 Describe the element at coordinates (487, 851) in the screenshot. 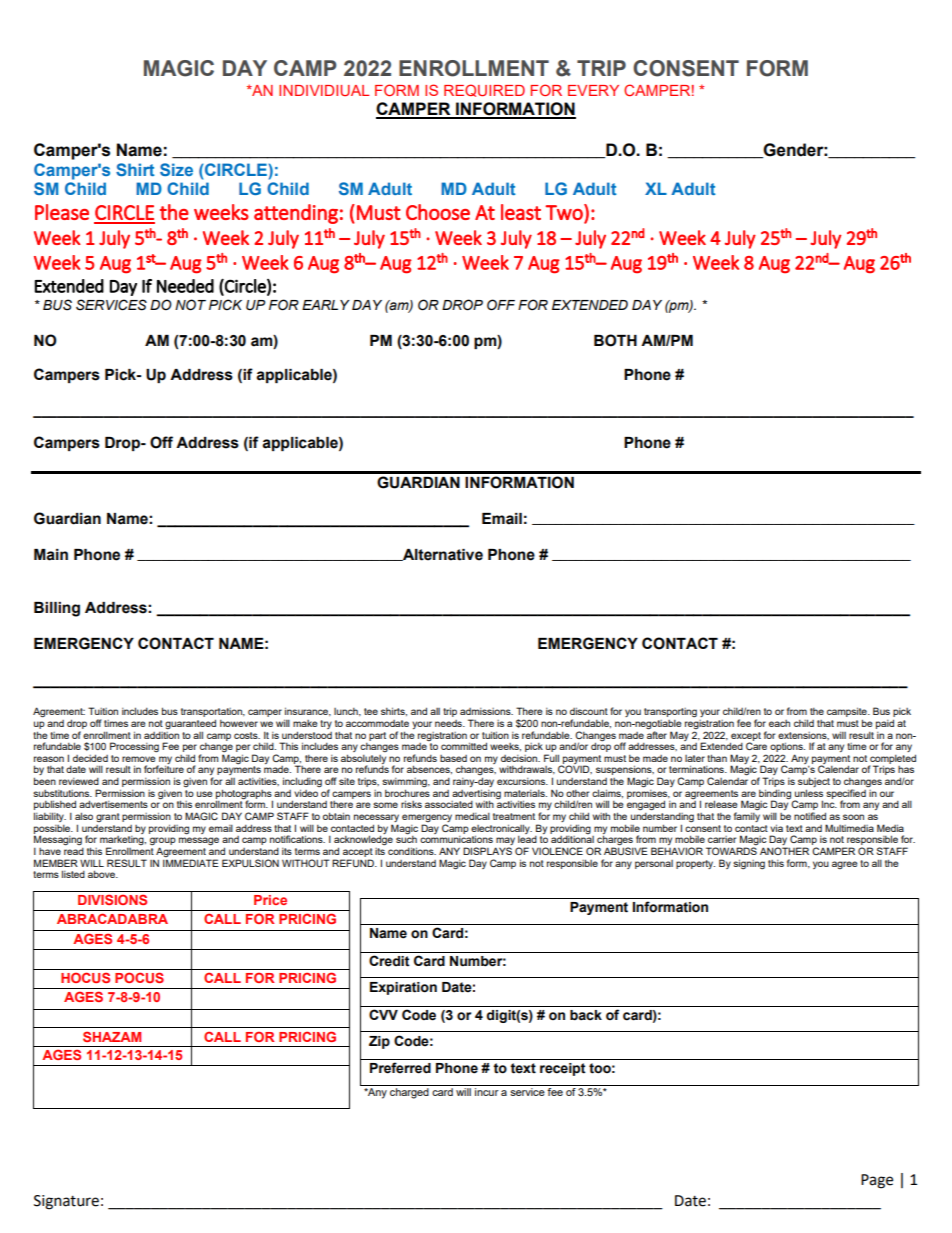

I see `DISPLAYS` at that location.
